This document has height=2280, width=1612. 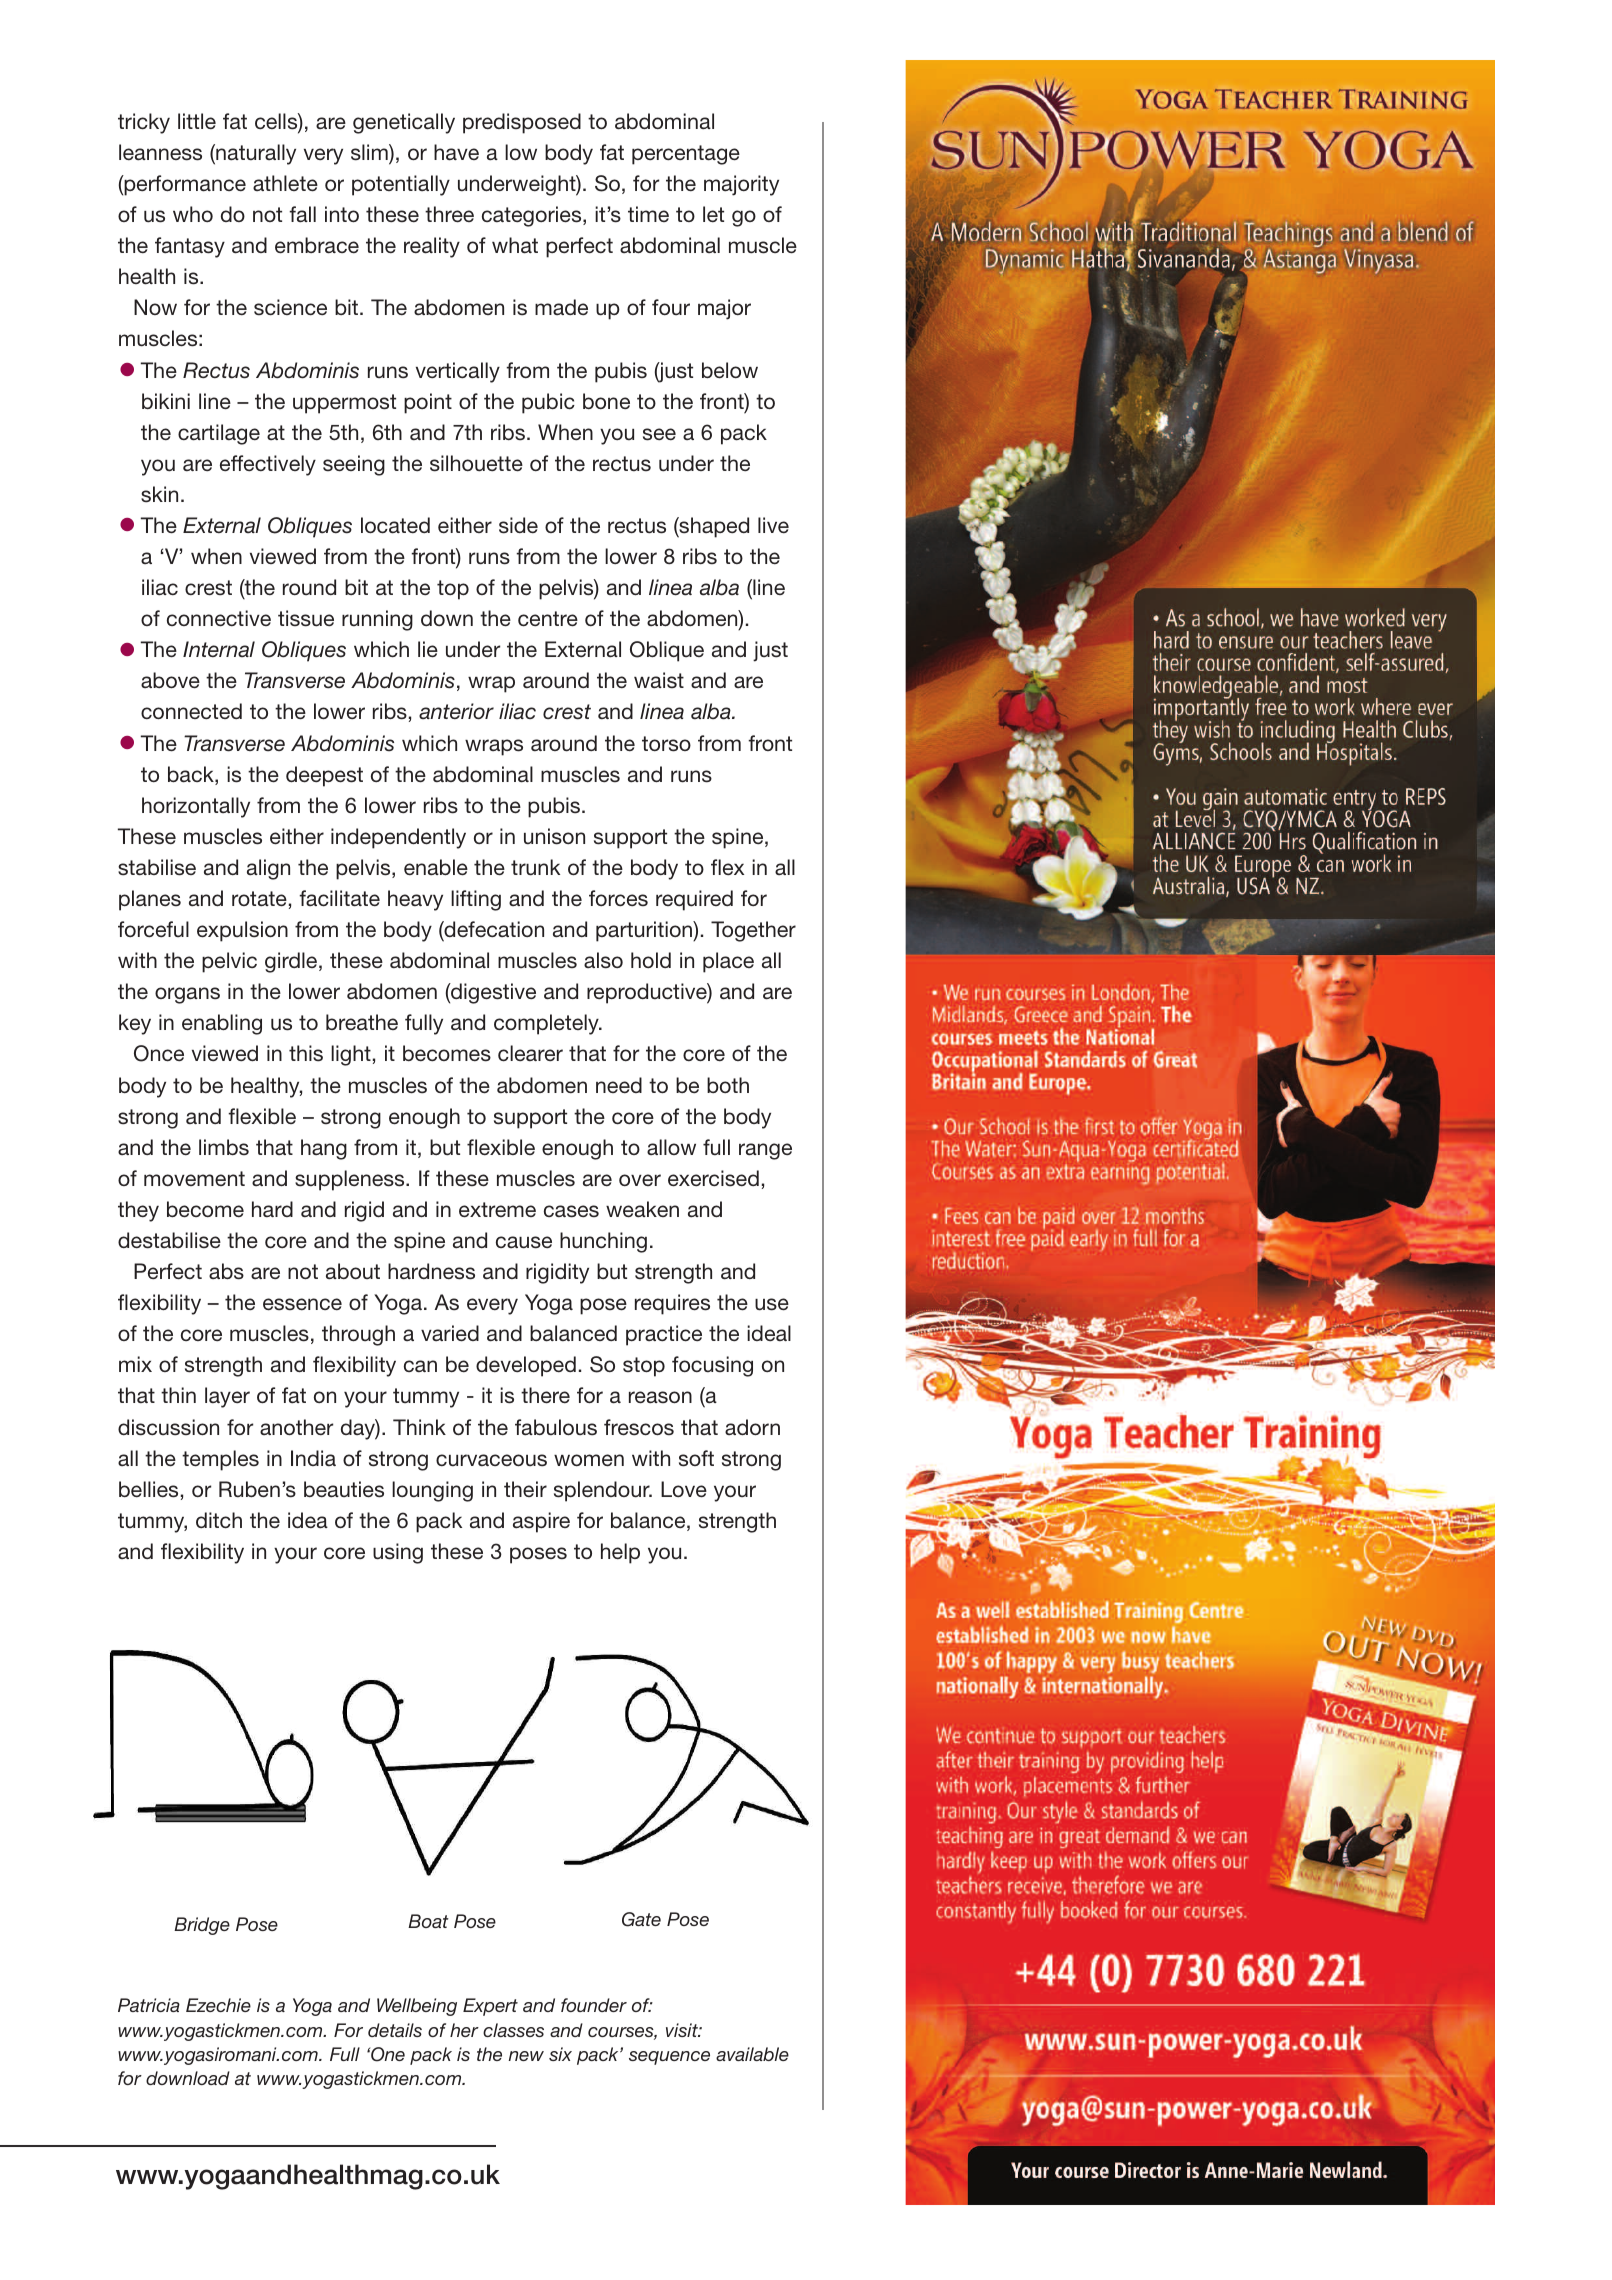 What do you see at coordinates (660, 1397) in the document?
I see `reason` at bounding box center [660, 1397].
